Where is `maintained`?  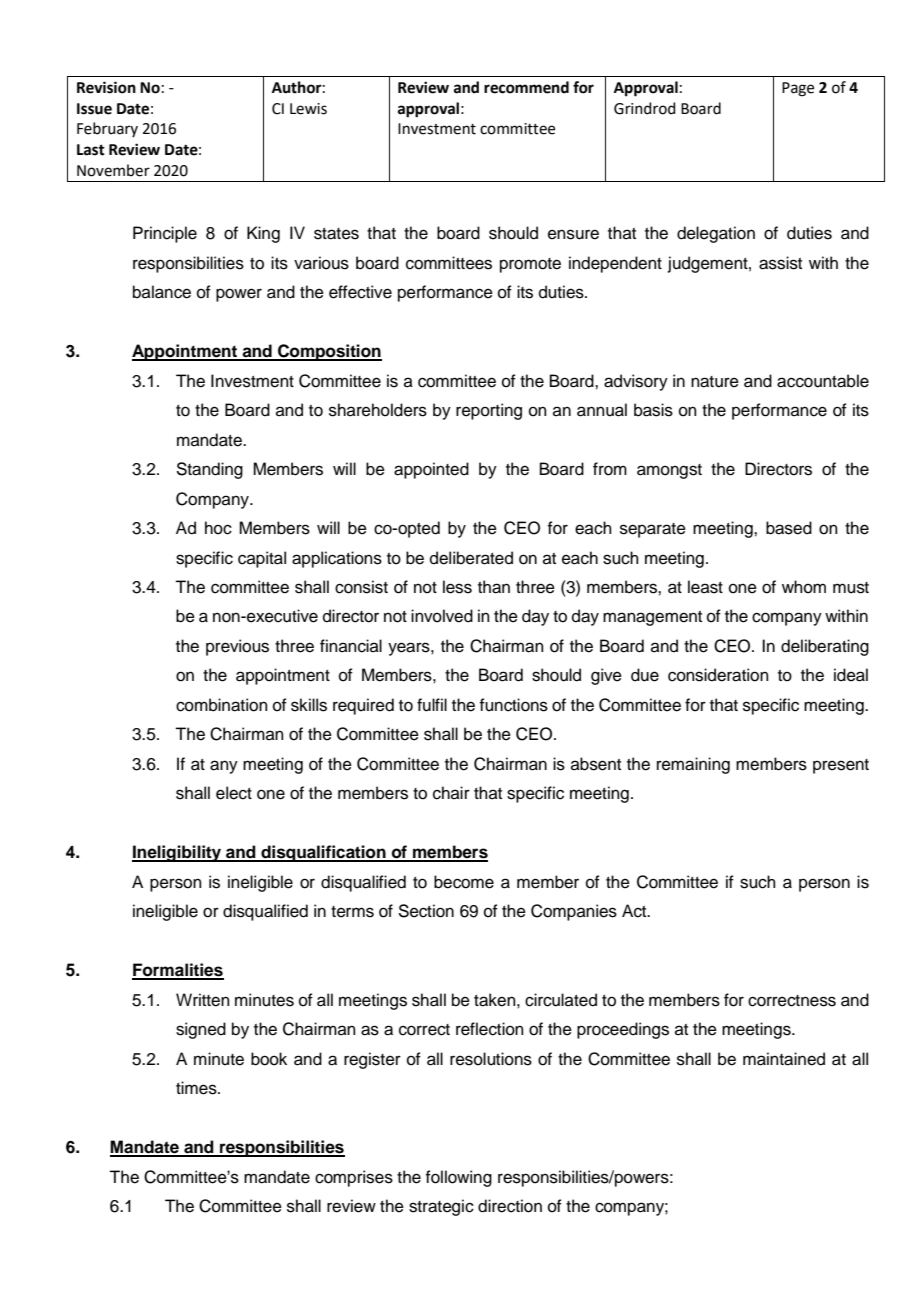
maintained is located at coordinates (784, 1059).
